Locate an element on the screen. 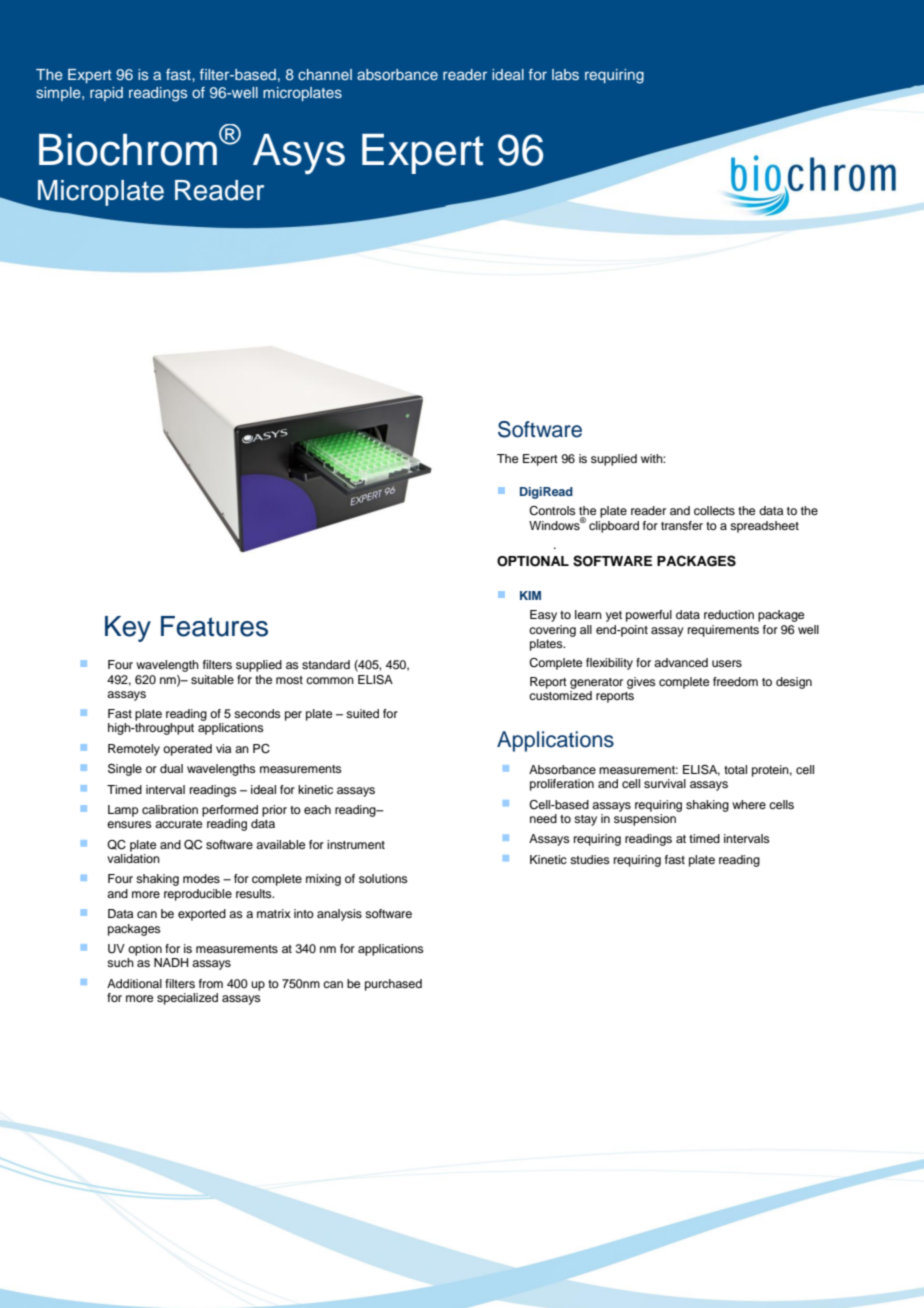 This screenshot has height=1308, width=924. Features is located at coordinates (214, 626).
